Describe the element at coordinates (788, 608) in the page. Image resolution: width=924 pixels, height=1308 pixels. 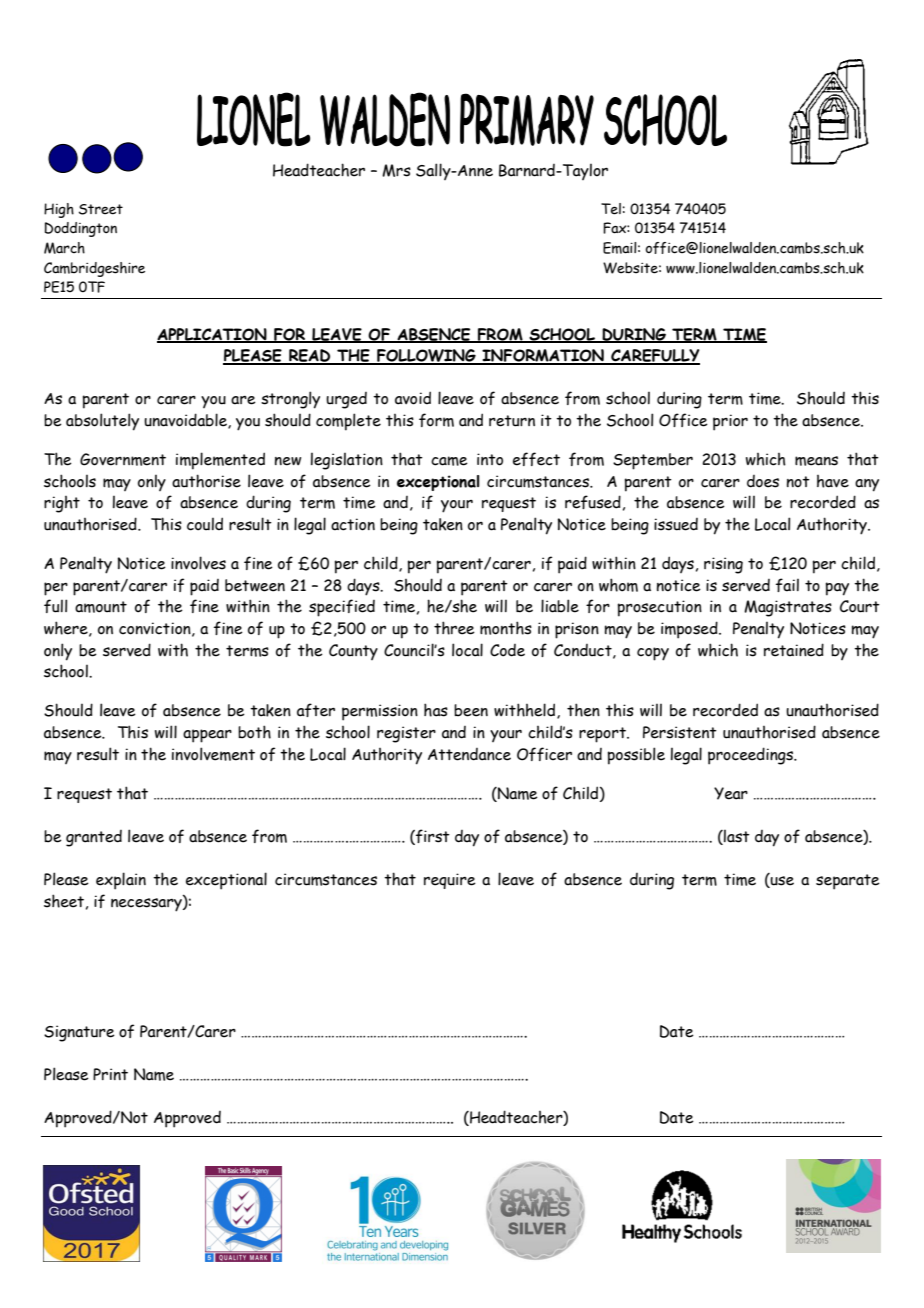
I see `Magistrates` at that location.
